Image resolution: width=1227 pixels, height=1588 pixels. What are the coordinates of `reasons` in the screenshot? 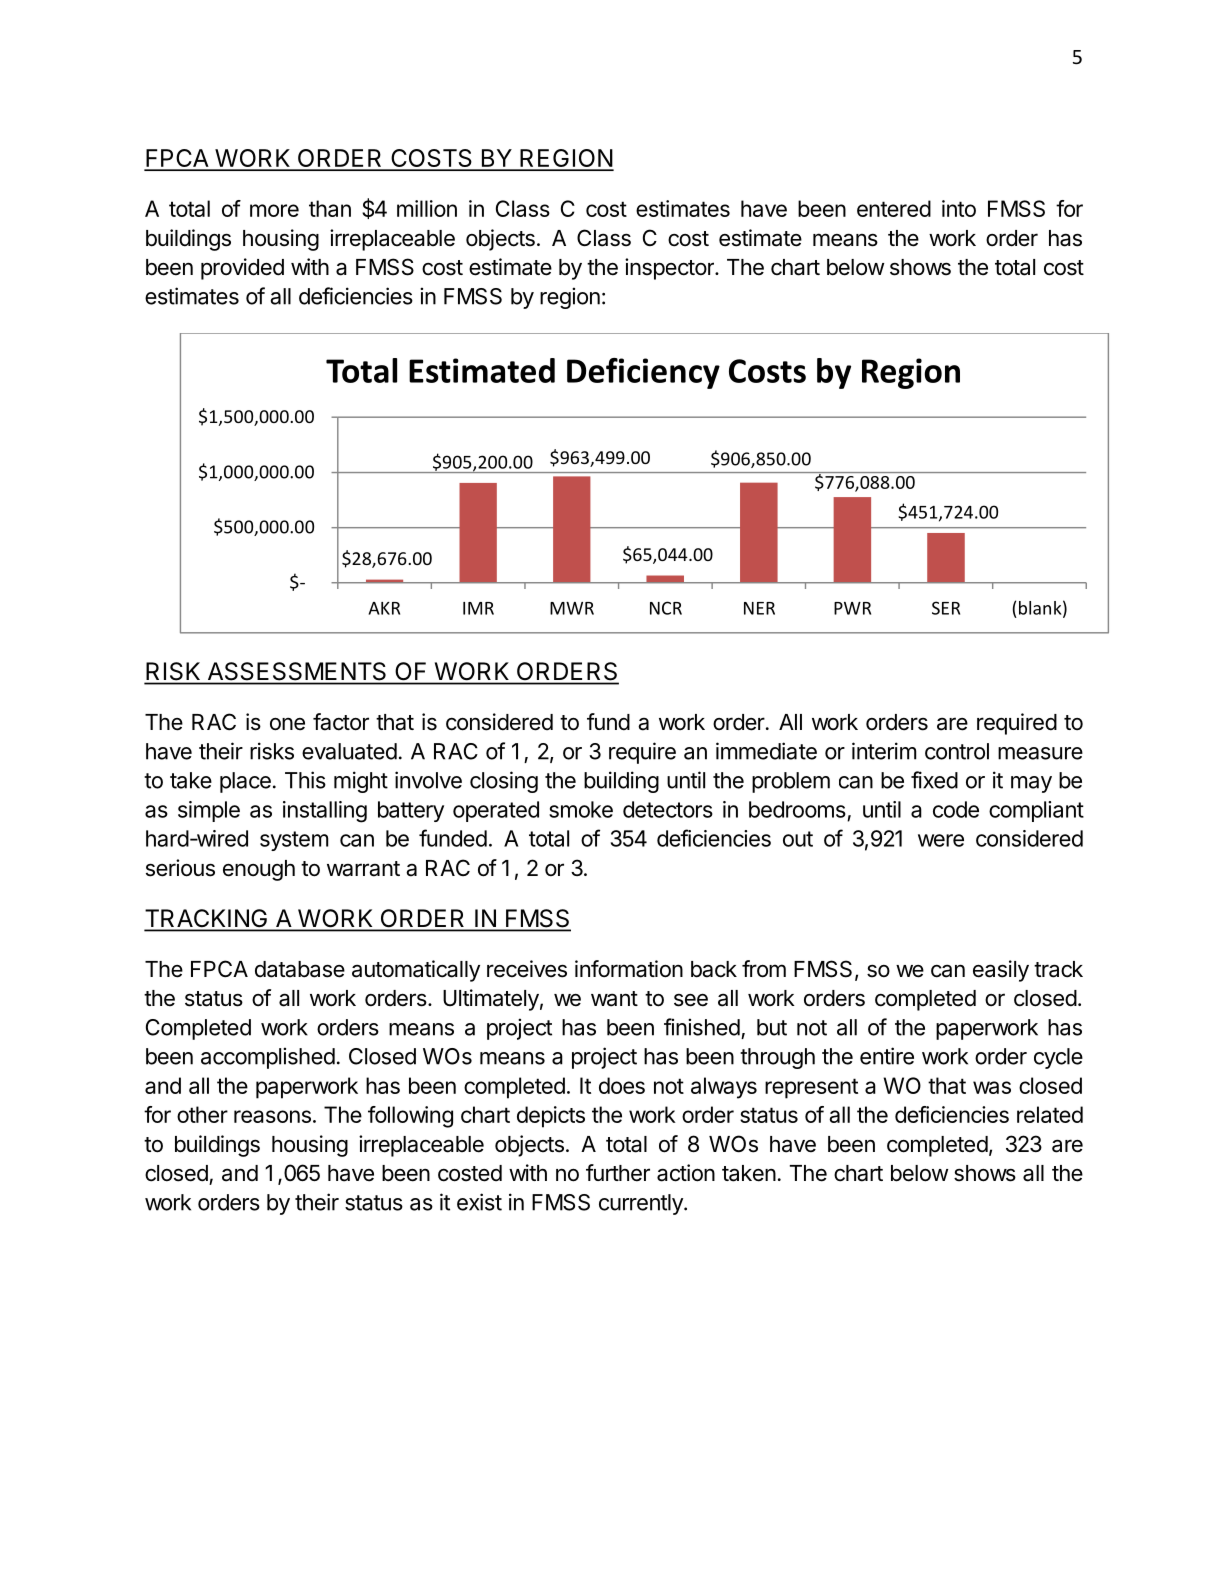 It's located at (272, 1116).
